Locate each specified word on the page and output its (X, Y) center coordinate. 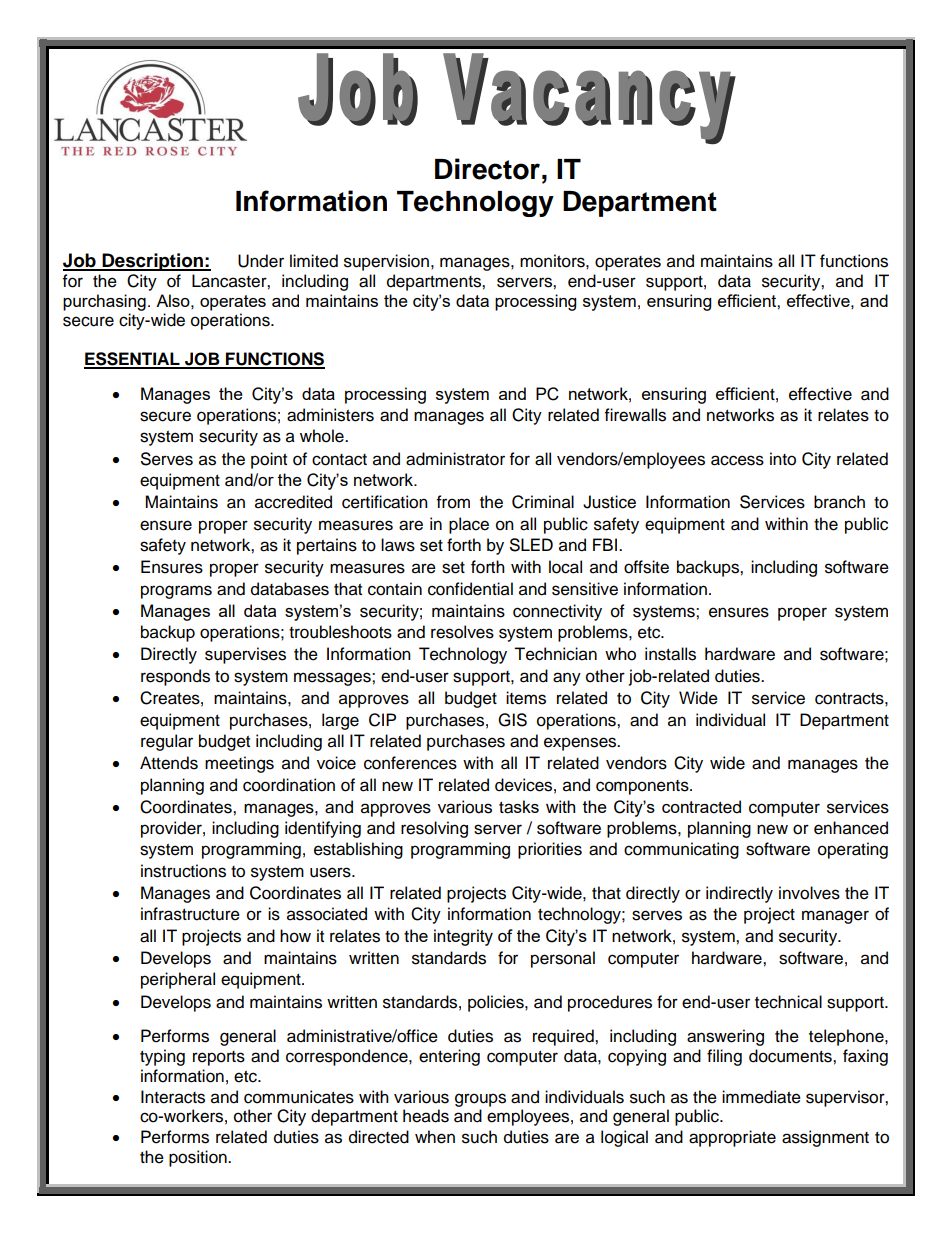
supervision (386, 262)
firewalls (635, 415)
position (199, 1158)
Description (152, 262)
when (435, 1137)
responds (175, 677)
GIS (512, 720)
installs (670, 654)
